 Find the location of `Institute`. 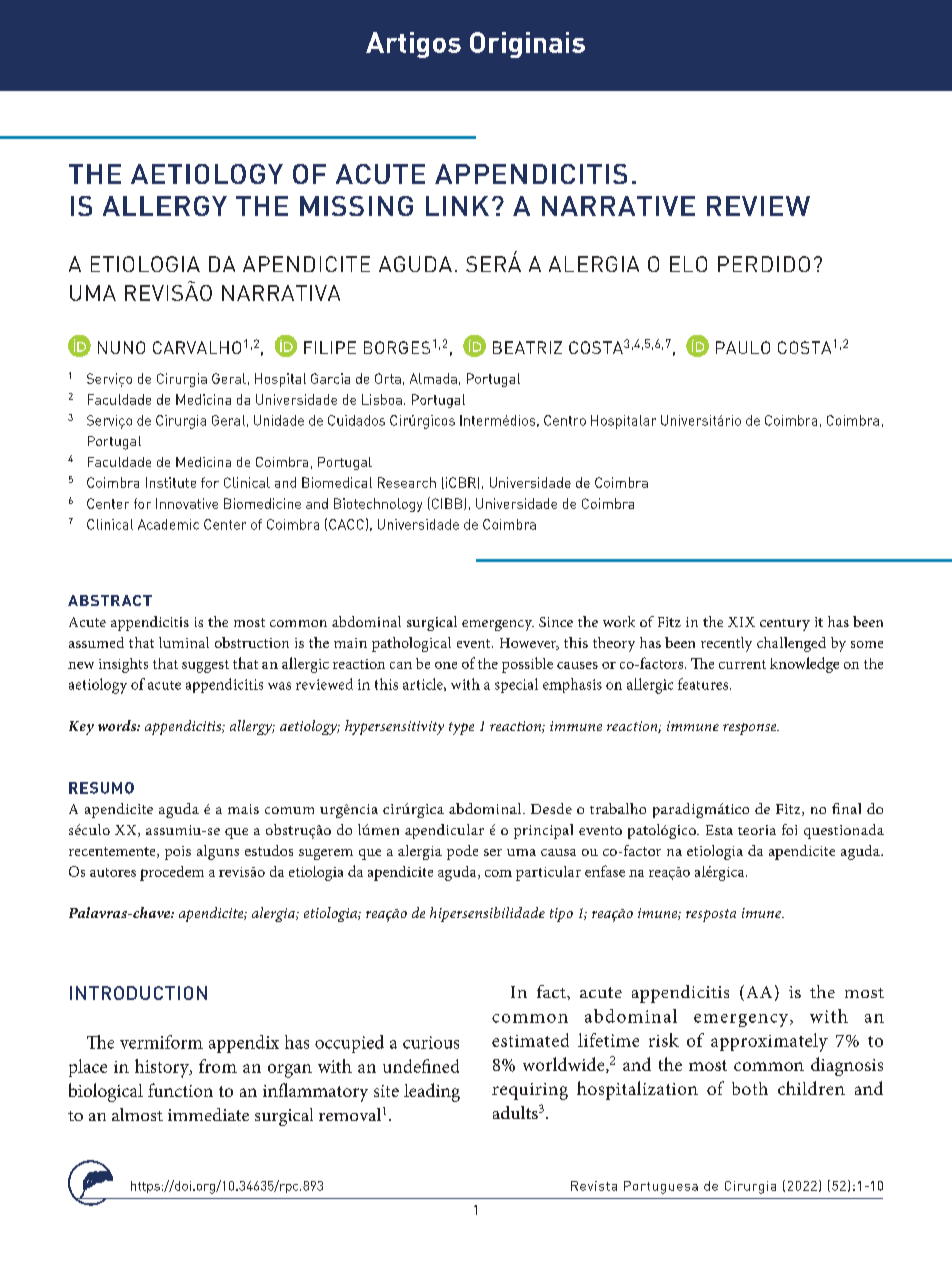

Institute is located at coordinates (171, 482).
